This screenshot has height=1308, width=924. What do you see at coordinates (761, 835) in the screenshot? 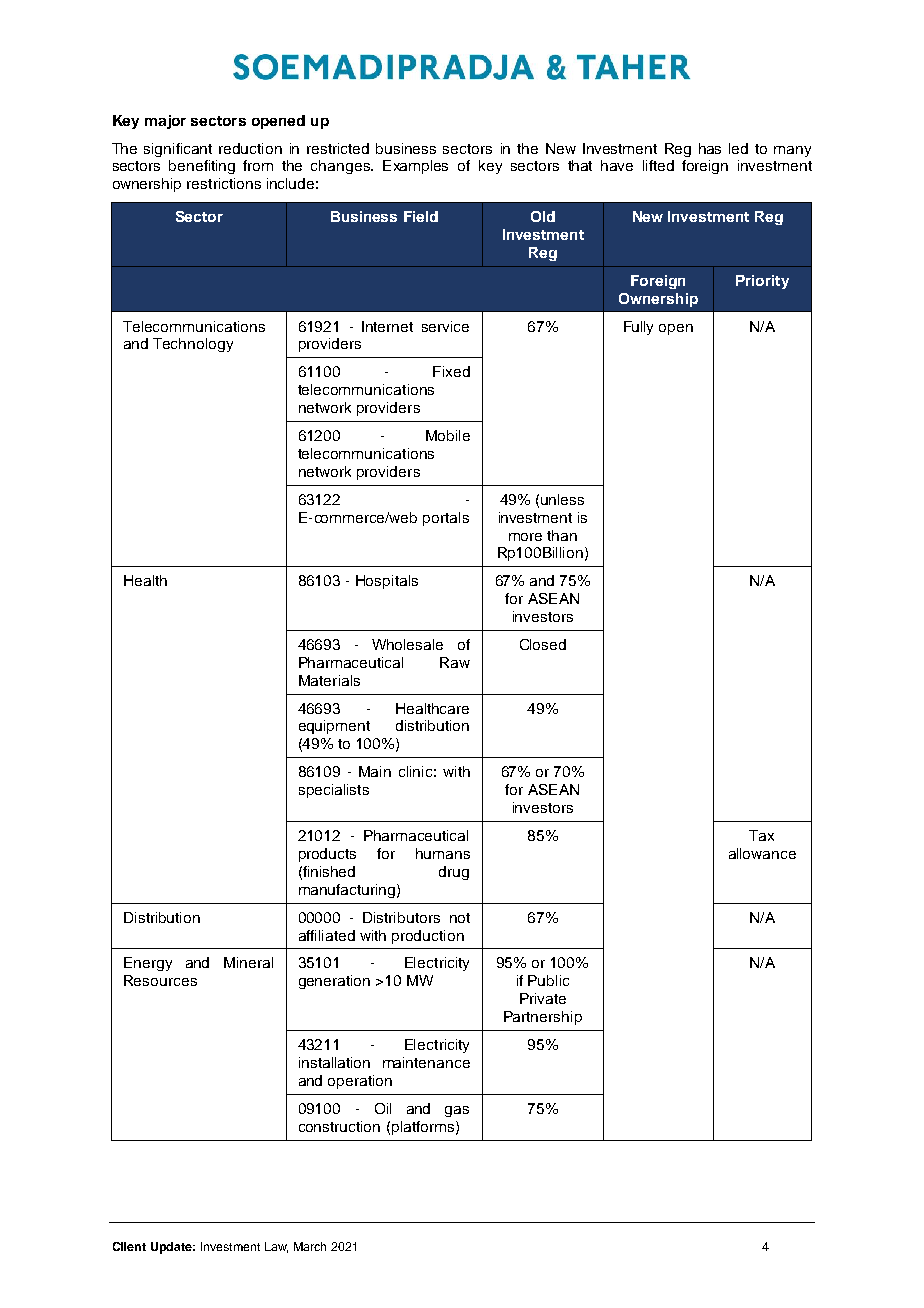
I see `Tax` at bounding box center [761, 835].
